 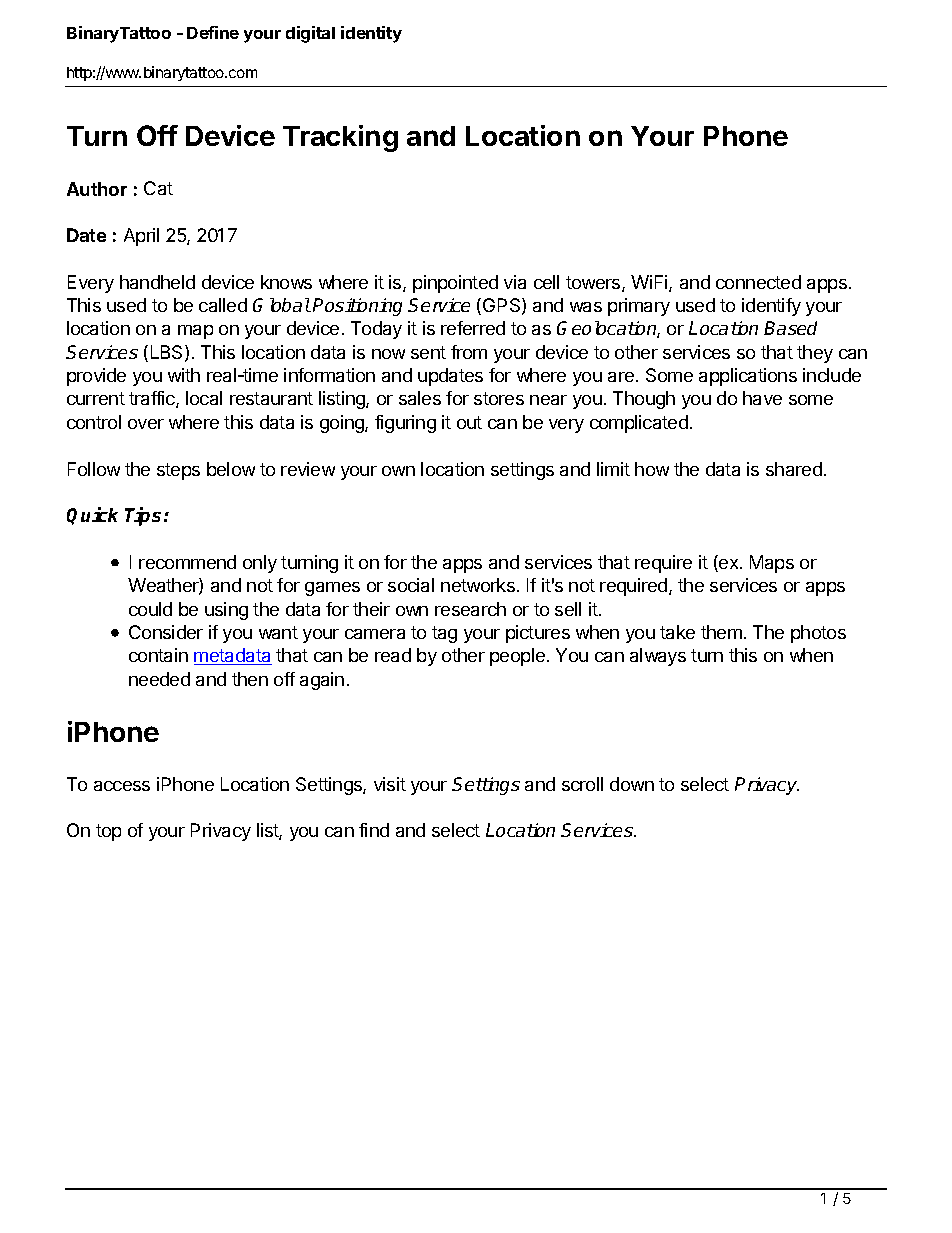 I want to click on connected, so click(x=758, y=282).
